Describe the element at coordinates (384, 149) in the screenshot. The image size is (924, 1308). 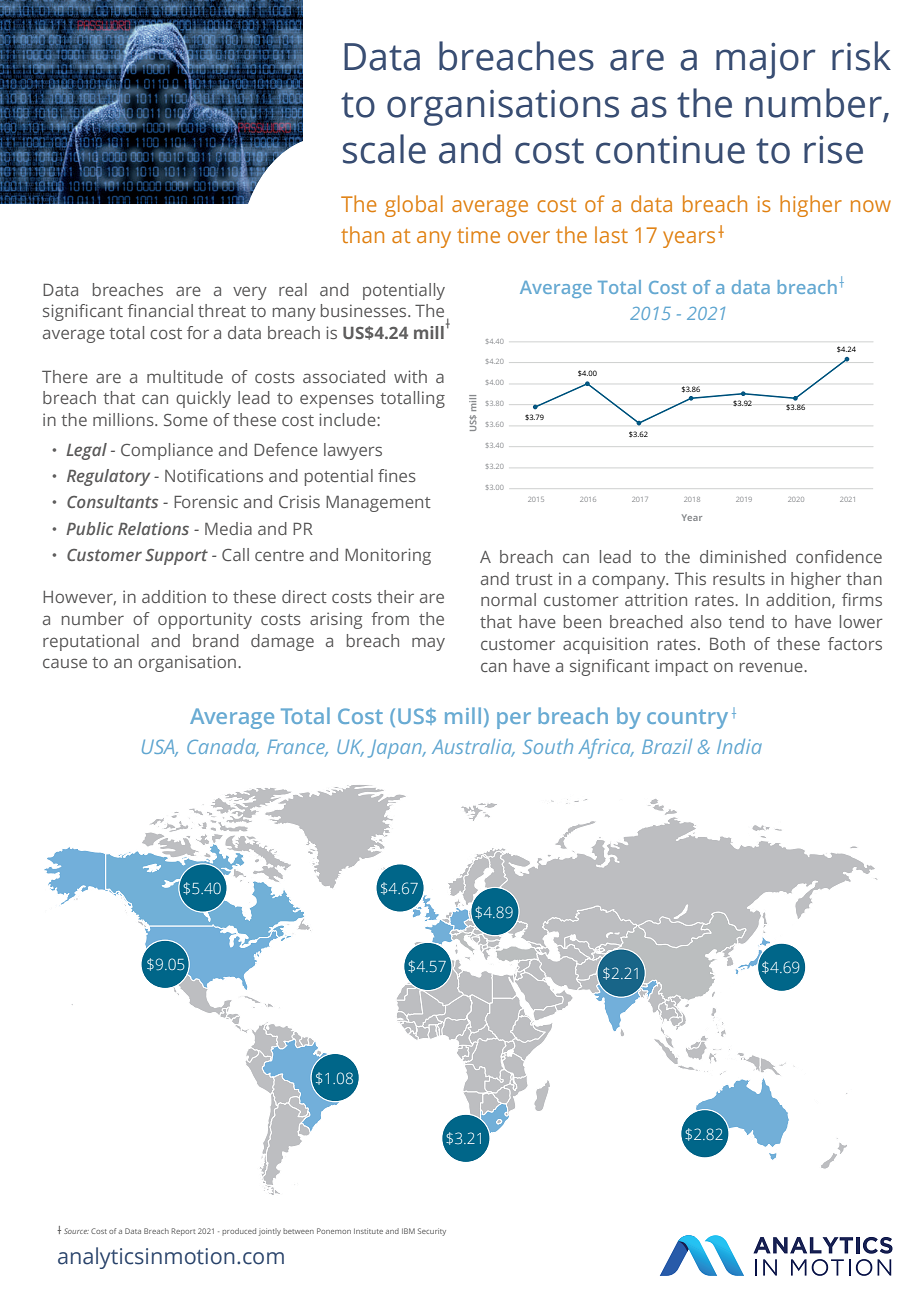
I see `scale` at that location.
